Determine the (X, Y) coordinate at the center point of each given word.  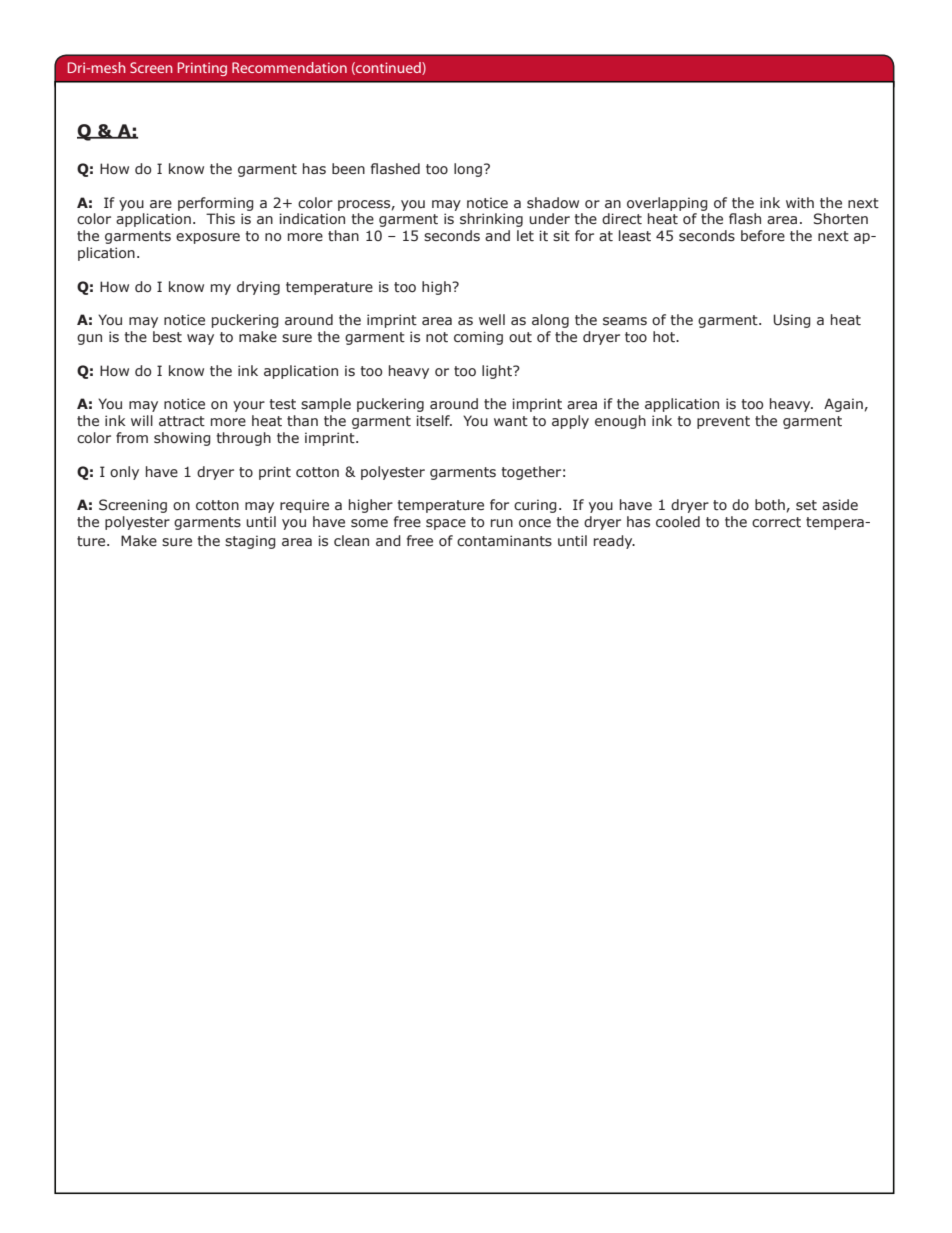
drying (258, 288)
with (800, 202)
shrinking (491, 220)
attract (182, 421)
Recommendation (289, 67)
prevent (723, 422)
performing (216, 204)
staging (250, 542)
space (446, 524)
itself (434, 421)
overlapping (667, 204)
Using (792, 321)
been (348, 169)
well (492, 319)
